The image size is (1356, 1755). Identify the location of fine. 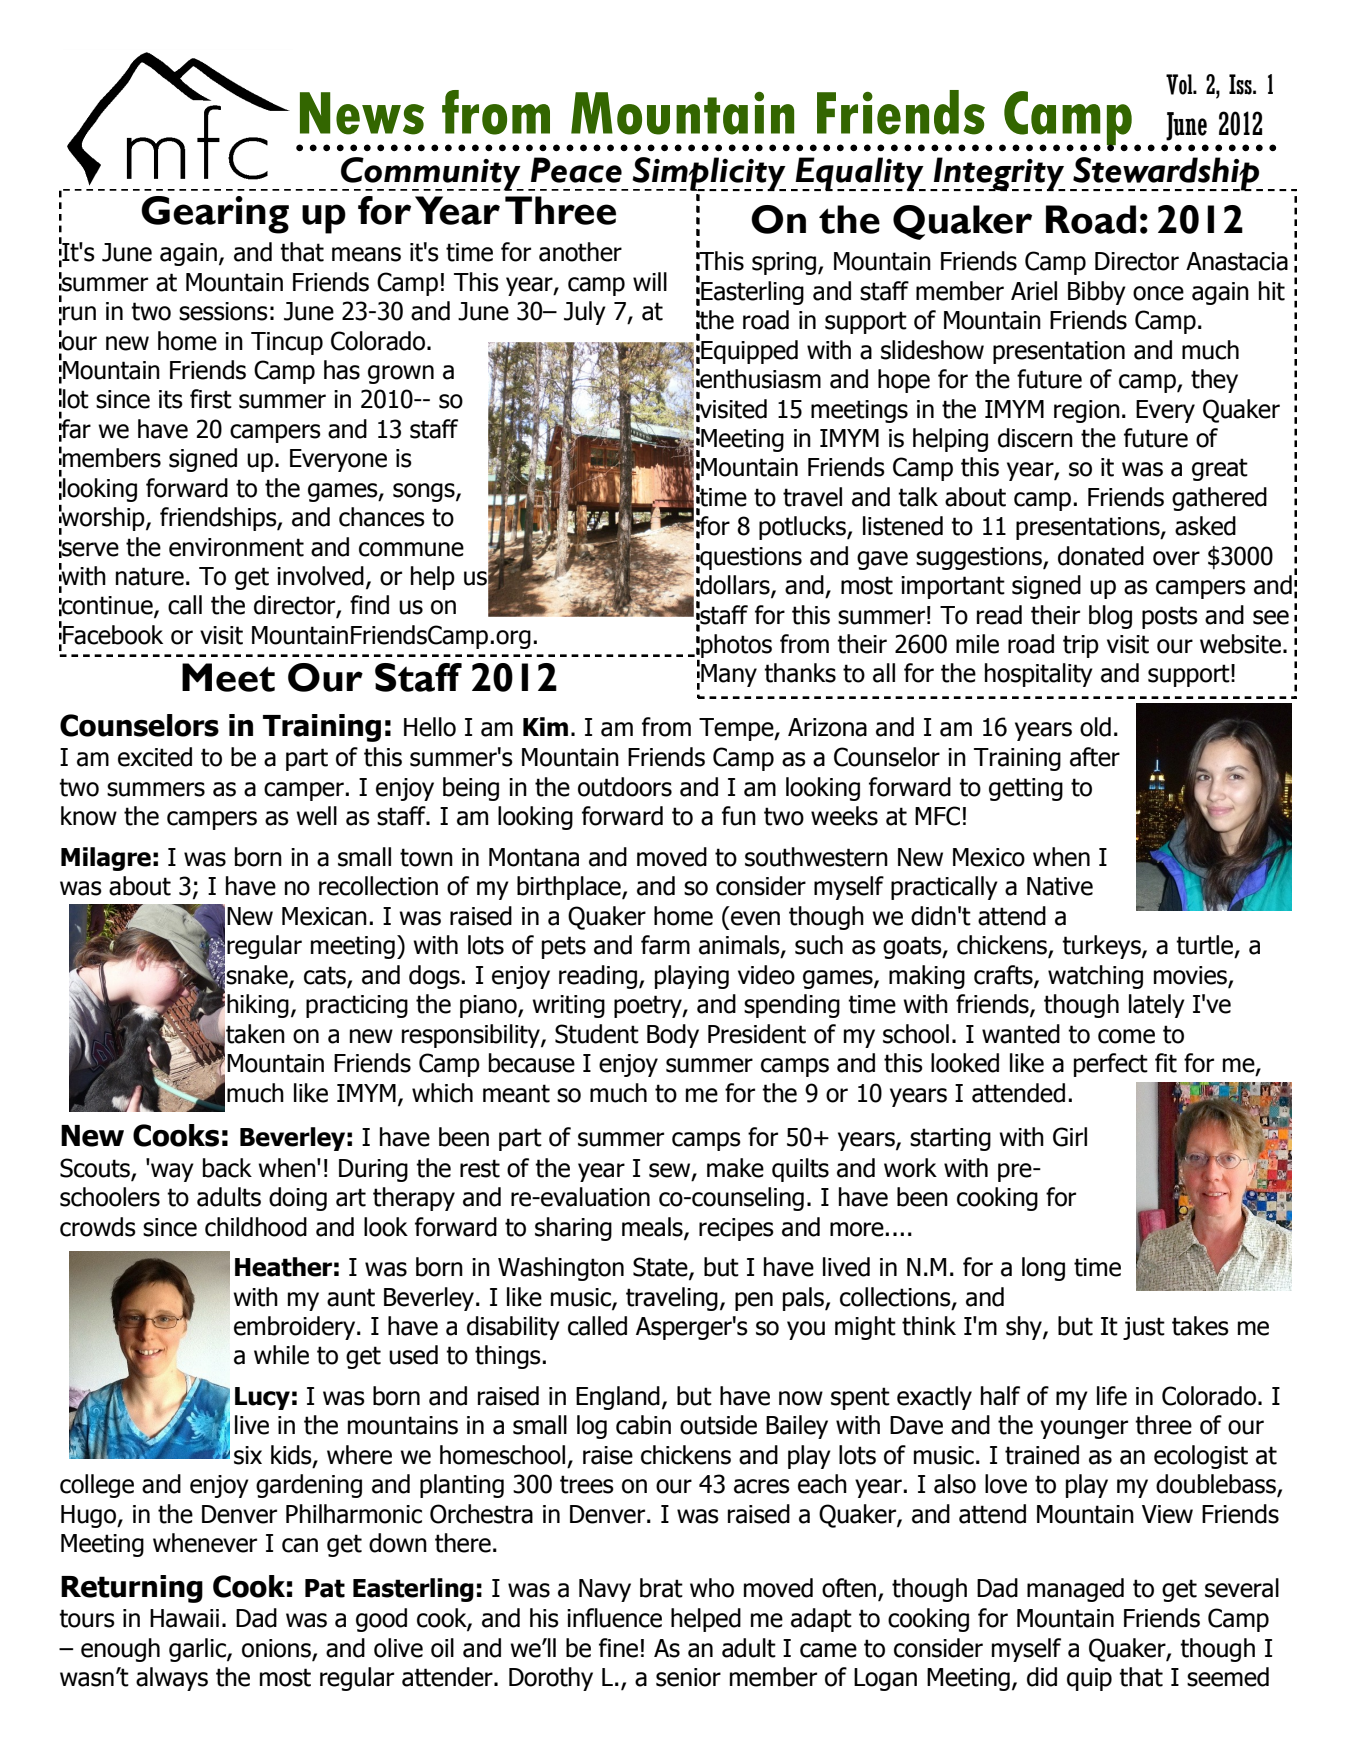
(618, 1648).
